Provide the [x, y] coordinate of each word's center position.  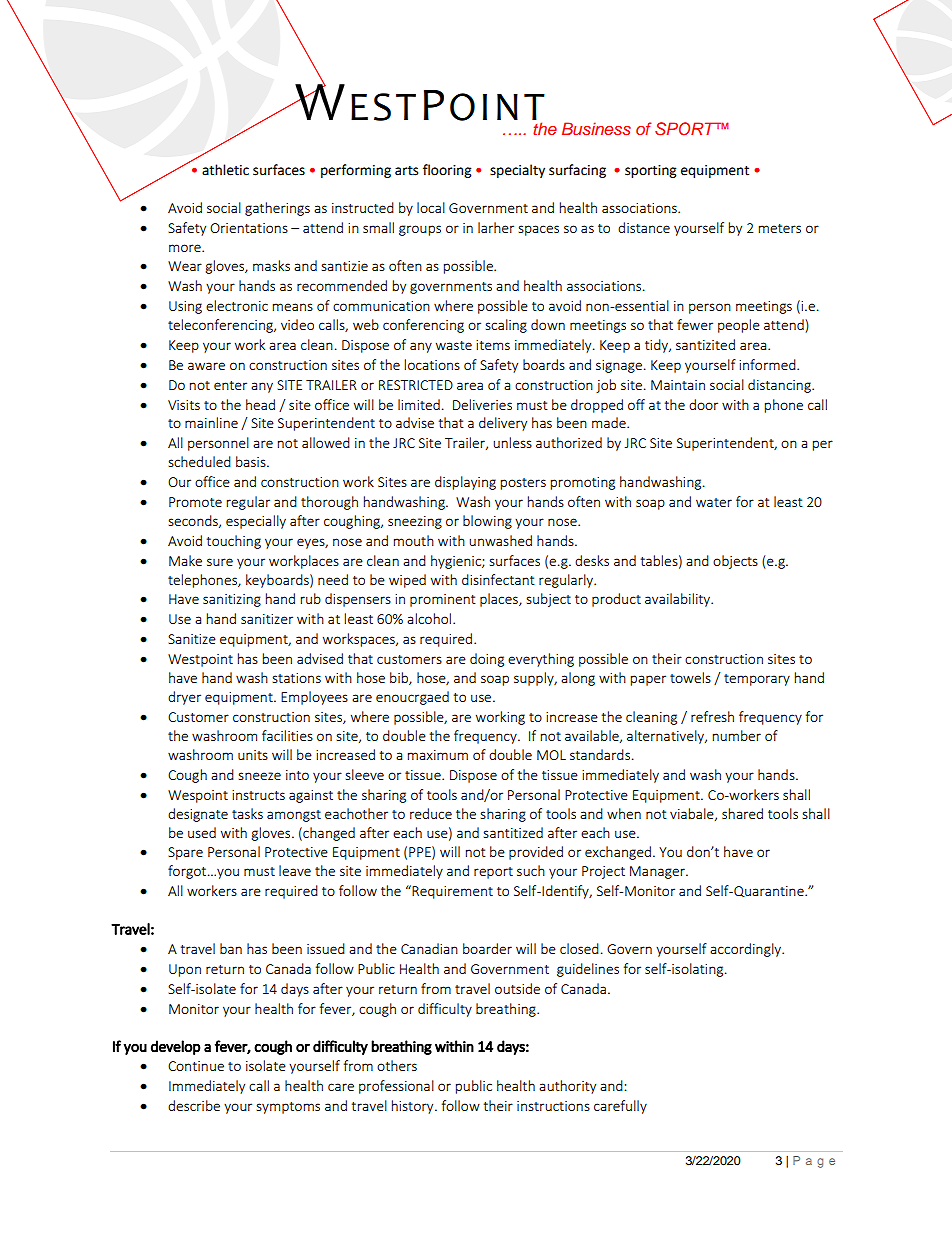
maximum [438, 755]
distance [644, 227]
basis [252, 461]
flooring [447, 171]
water [714, 502]
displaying [465, 483]
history [414, 1107]
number [737, 735]
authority [567, 1087]
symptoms [288, 1108]
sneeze [259, 776]
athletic [225, 170]
